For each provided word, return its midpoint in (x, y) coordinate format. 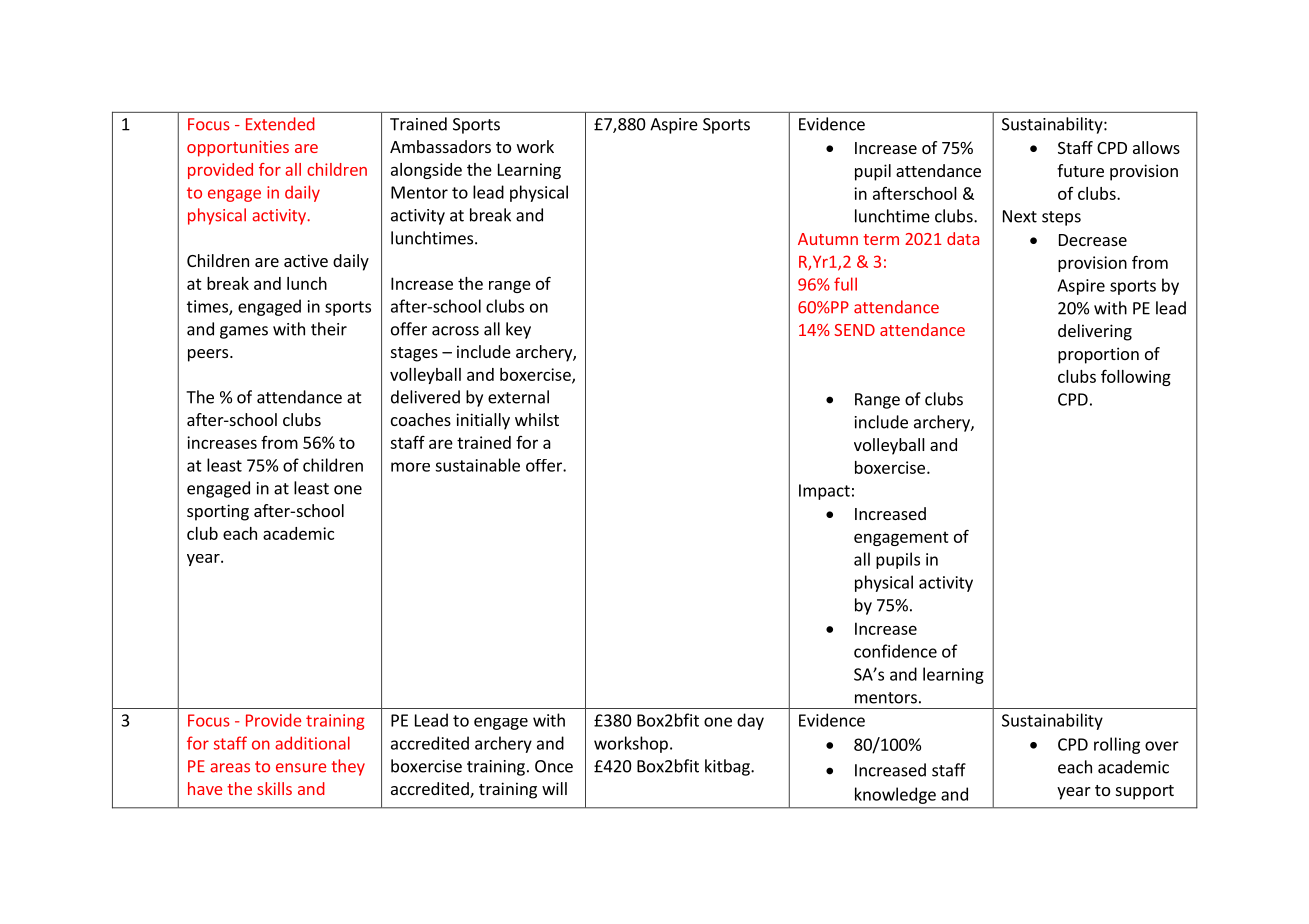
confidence (895, 651)
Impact (824, 492)
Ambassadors (440, 146)
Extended (280, 124)
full (845, 284)
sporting (218, 512)
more (410, 467)
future (1080, 170)
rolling (1117, 745)
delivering (1095, 332)
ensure (301, 768)
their (329, 329)
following (1136, 377)
